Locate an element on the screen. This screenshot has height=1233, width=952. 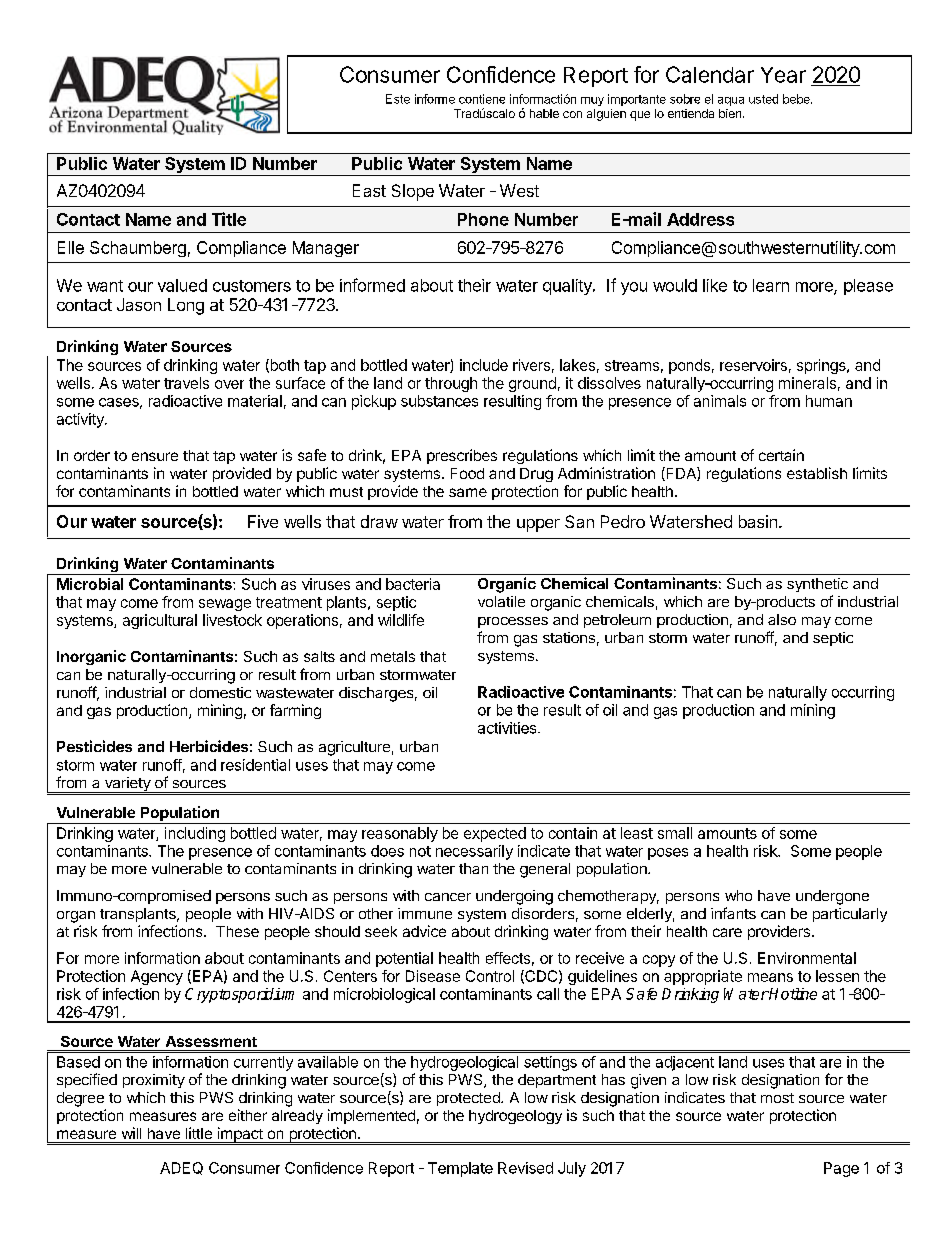
ensure is located at coordinates (155, 456).
